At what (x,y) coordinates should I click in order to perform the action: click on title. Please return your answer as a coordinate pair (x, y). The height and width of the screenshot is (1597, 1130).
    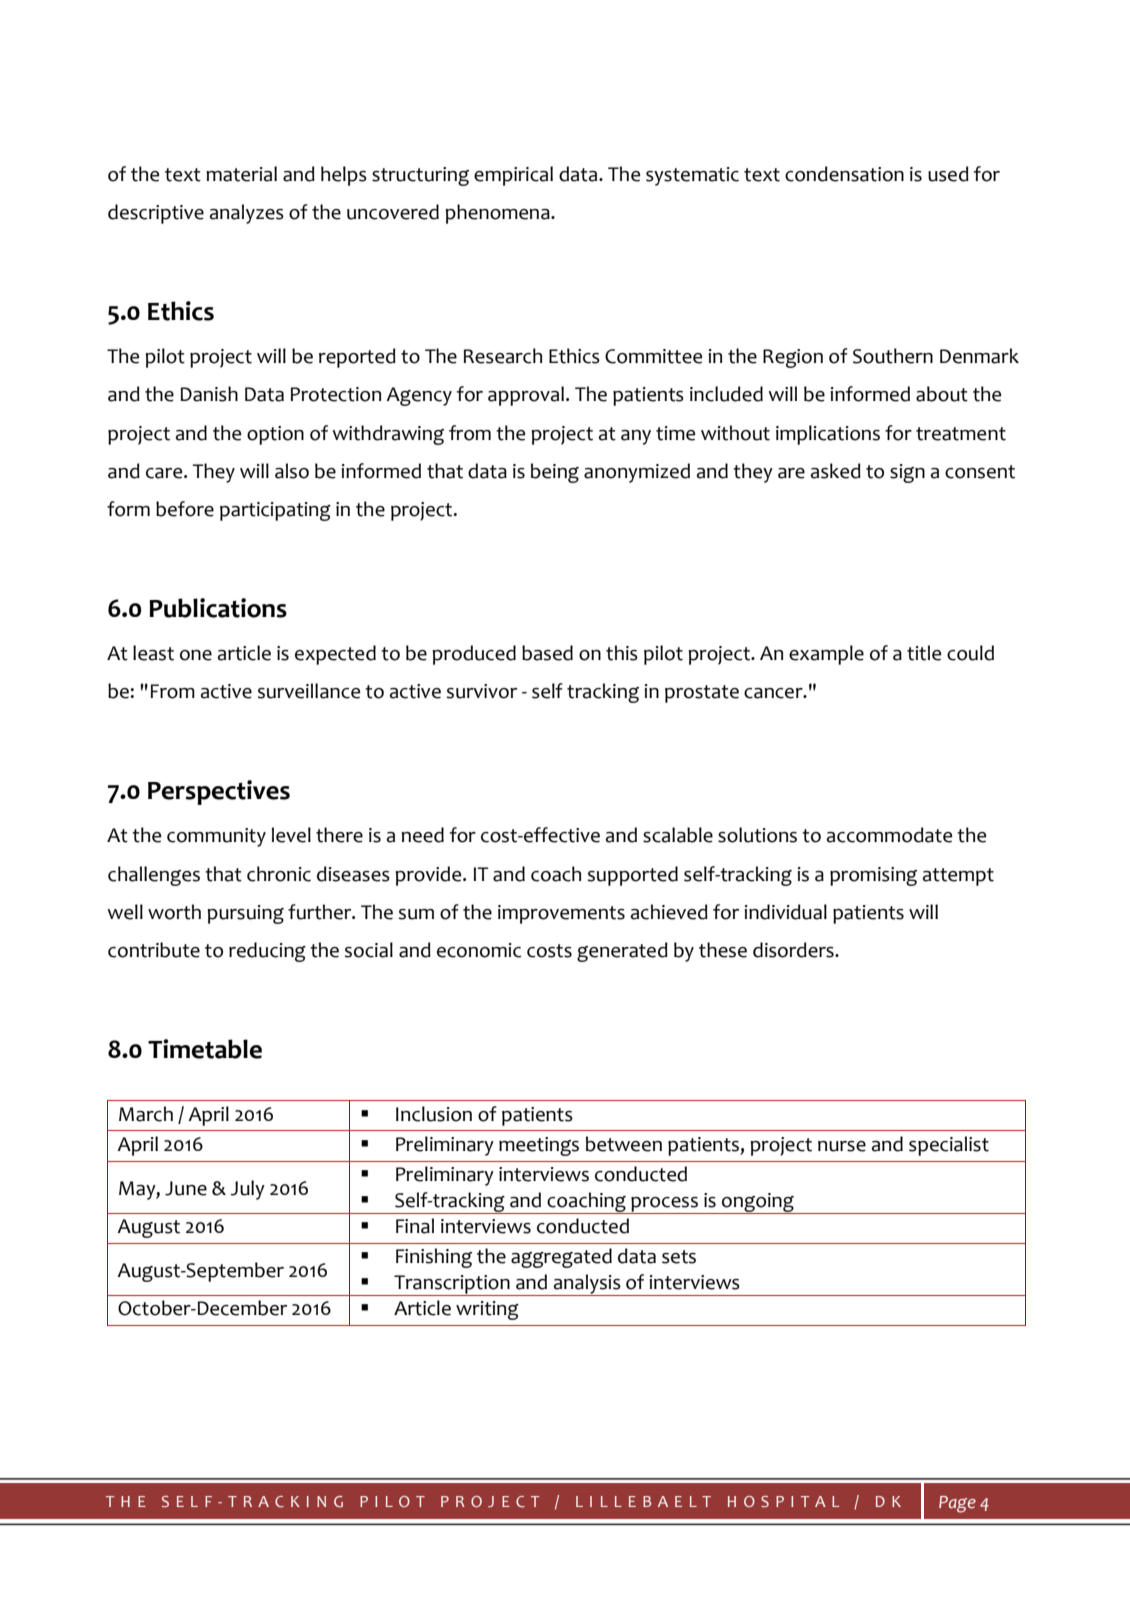
    Looking at the image, I should click on (924, 653).
